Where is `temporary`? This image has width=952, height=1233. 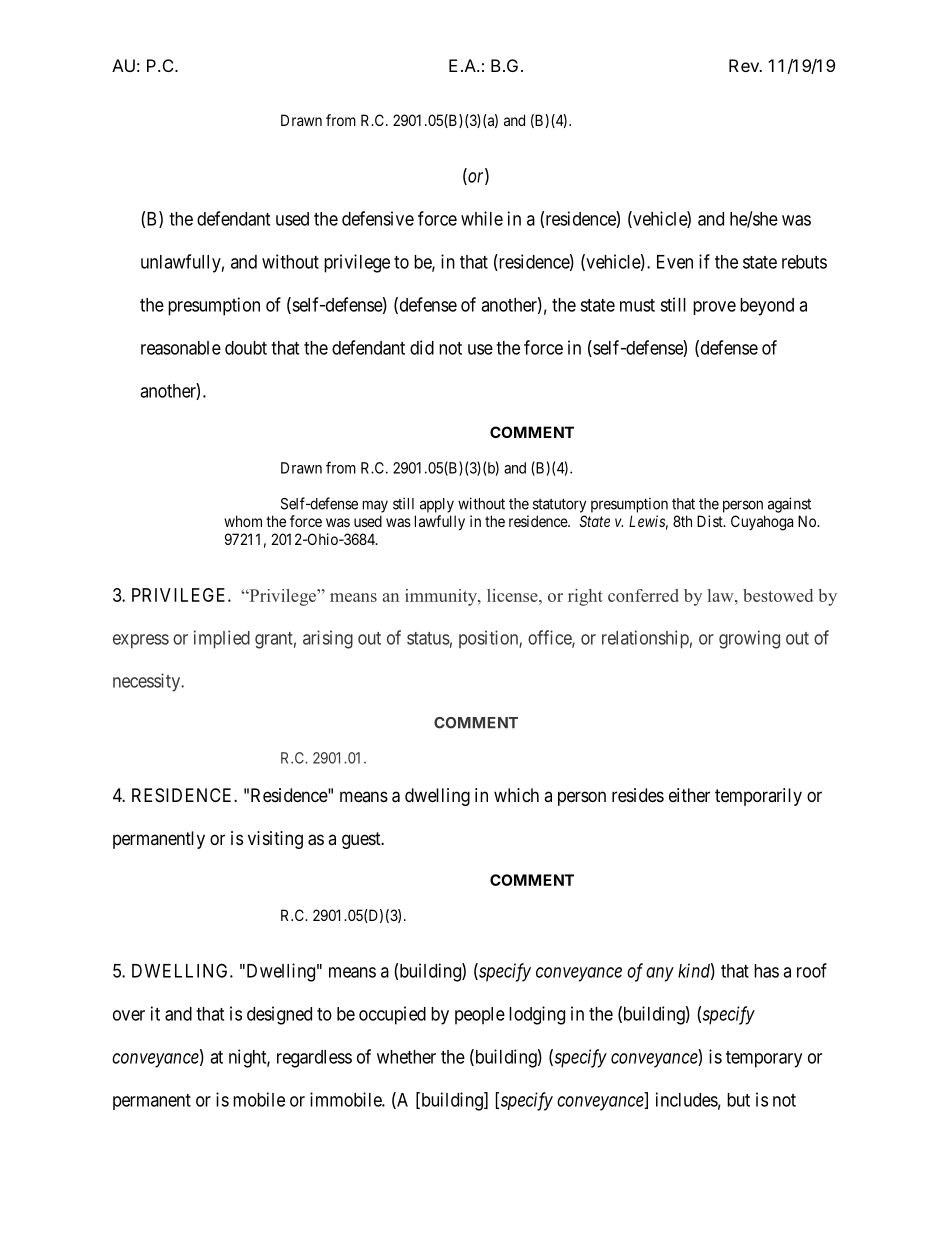
temporary is located at coordinates (764, 1059).
